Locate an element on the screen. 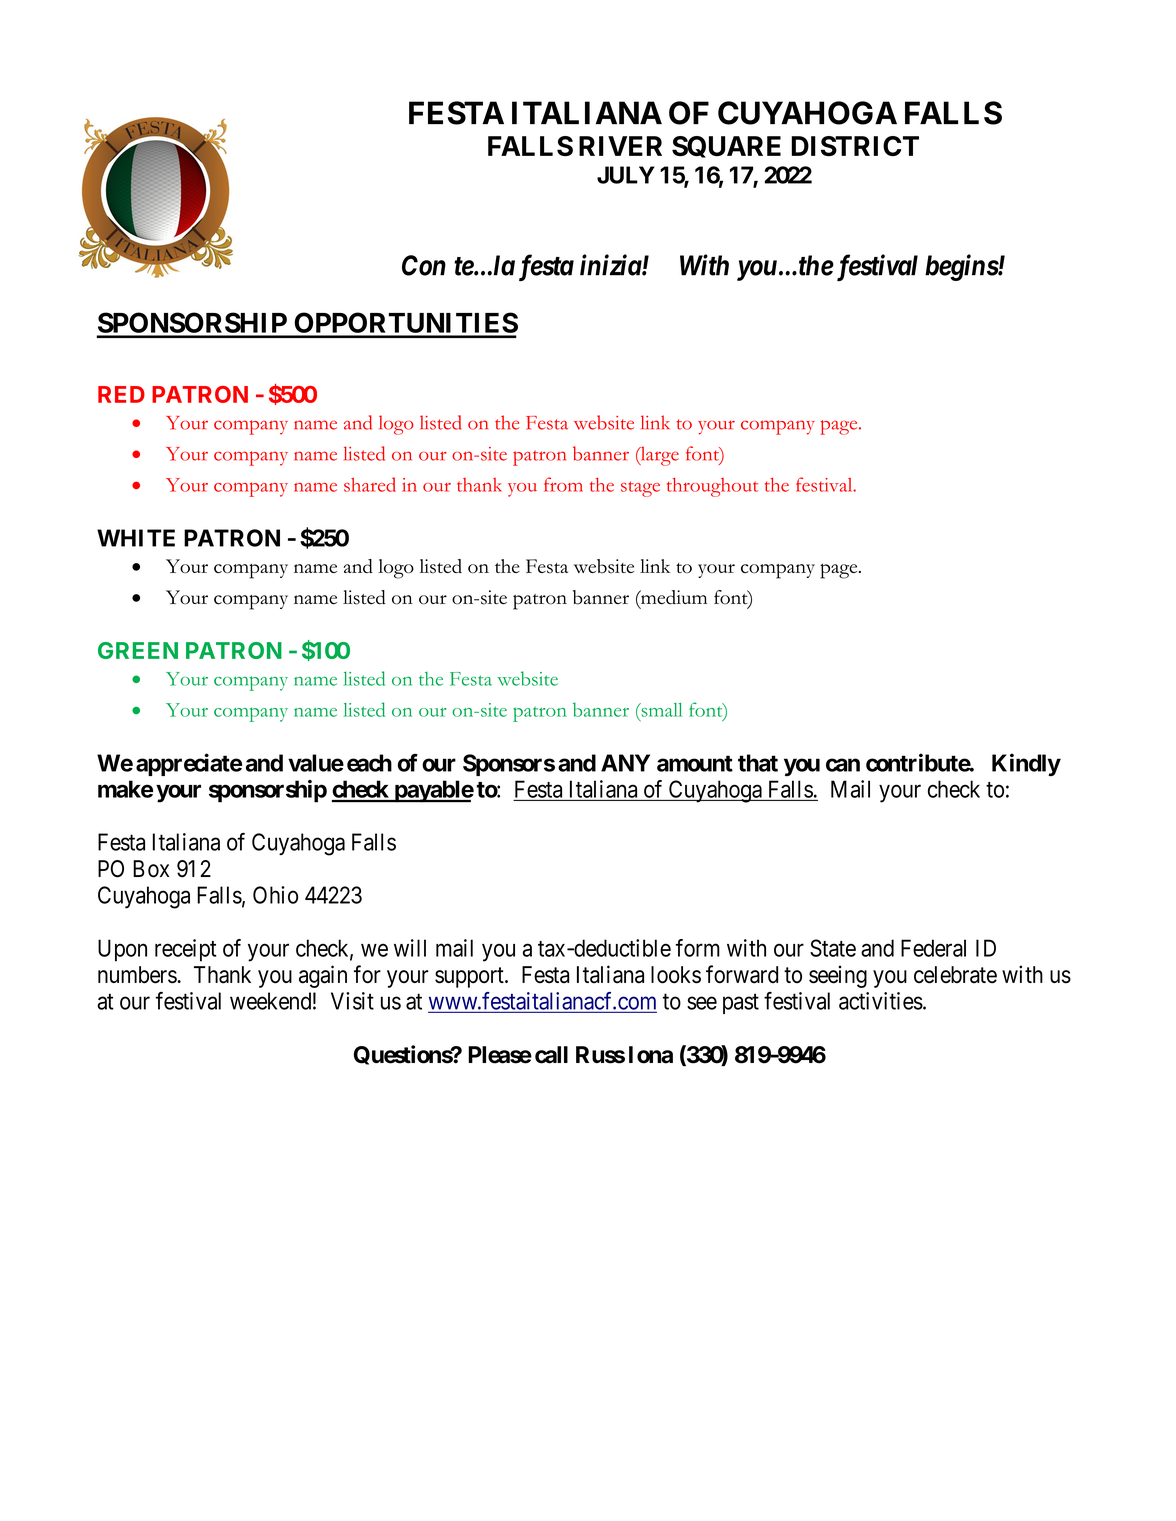 The height and width of the screenshot is (1521, 1176). JULY is located at coordinates (626, 175).
